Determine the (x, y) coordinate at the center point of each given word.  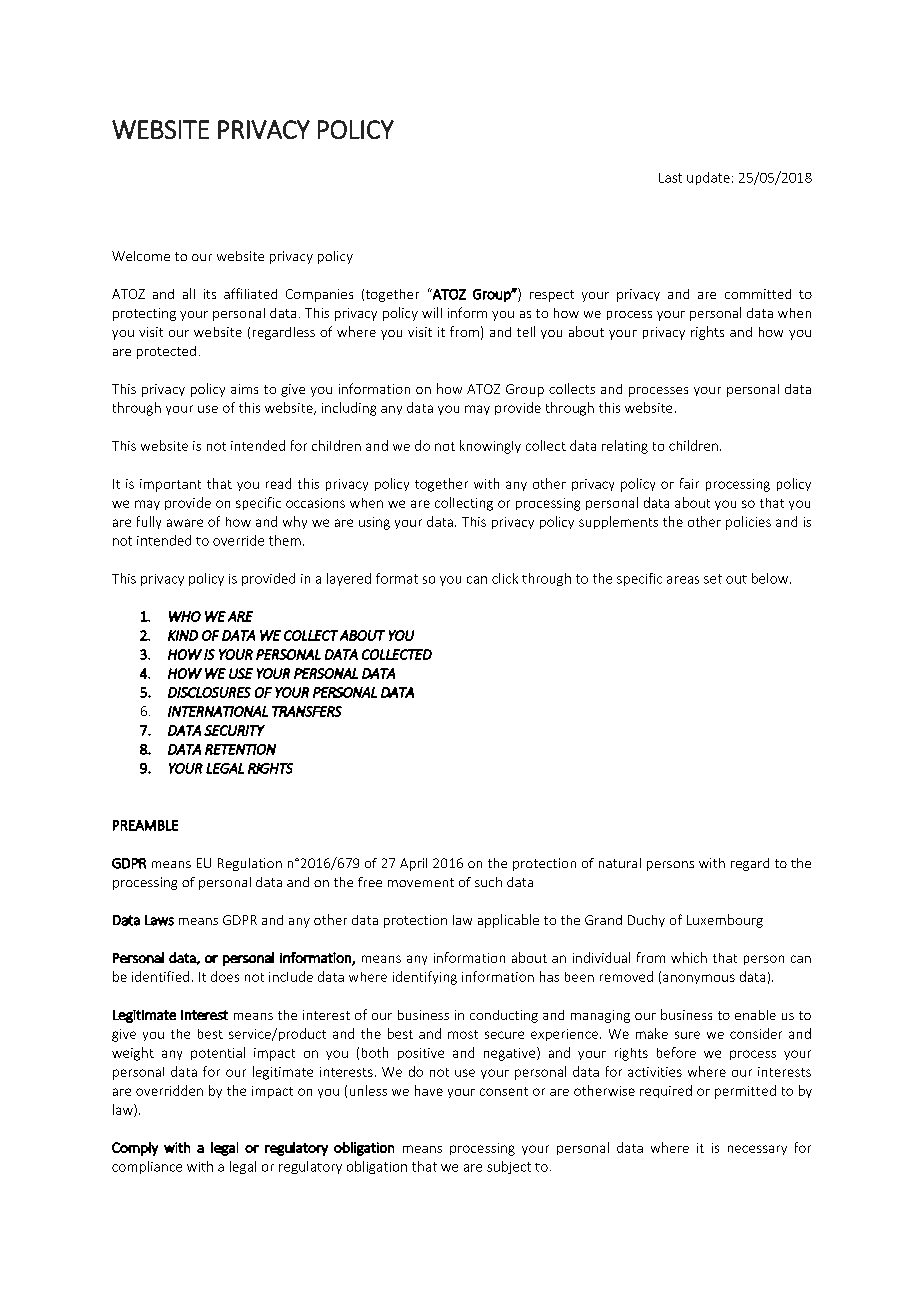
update (708, 178)
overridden (169, 1090)
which (689, 957)
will (432, 312)
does (225, 976)
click (505, 578)
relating (625, 447)
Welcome (141, 256)
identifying (425, 978)
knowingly (490, 447)
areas (683, 580)
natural (620, 863)
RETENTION (240, 749)
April (413, 864)
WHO (185, 616)
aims (244, 389)
